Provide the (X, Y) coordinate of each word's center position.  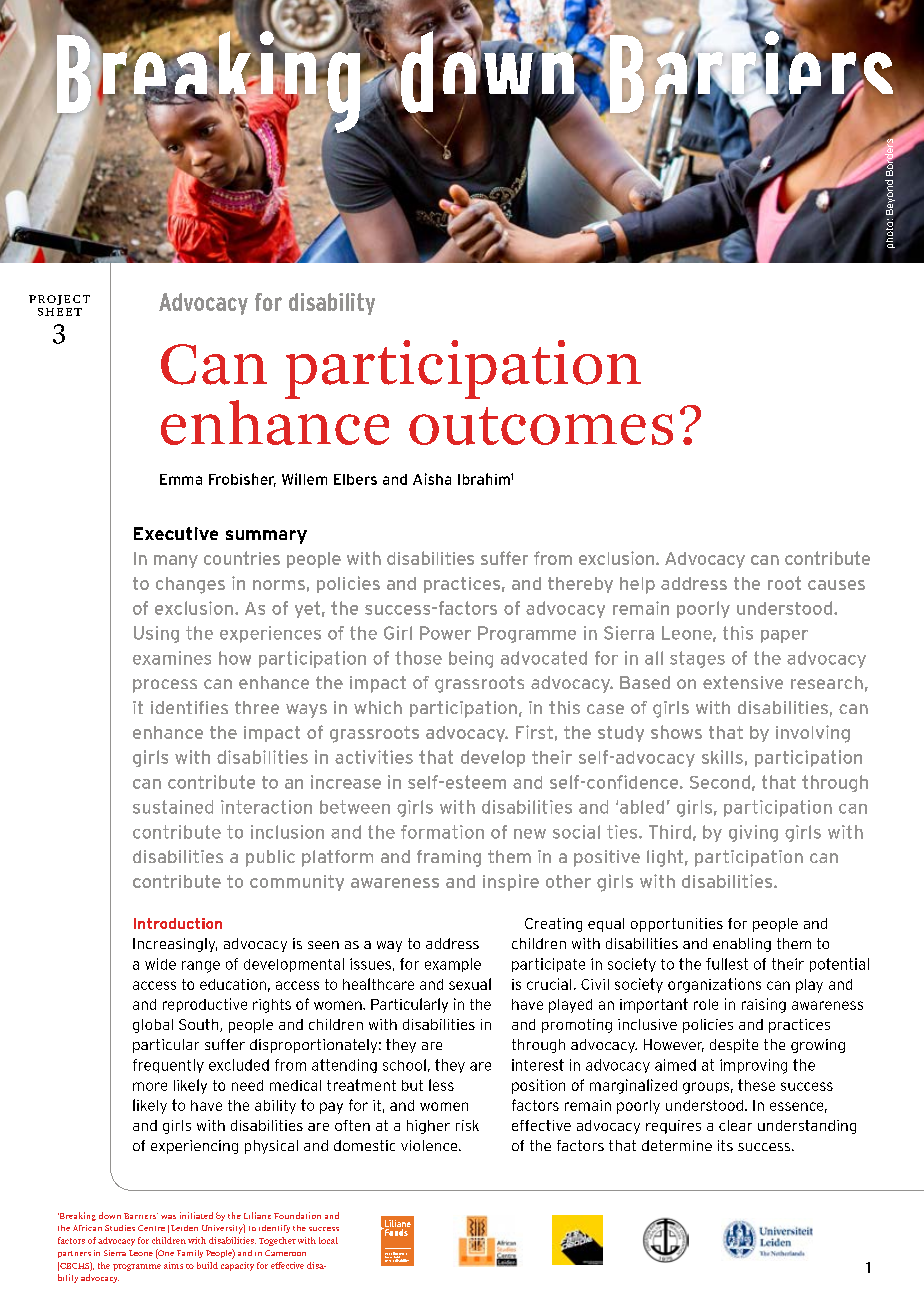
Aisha (432, 479)
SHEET (60, 312)
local (328, 1240)
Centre (151, 1228)
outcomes (541, 426)
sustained (173, 807)
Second (720, 782)
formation (442, 832)
